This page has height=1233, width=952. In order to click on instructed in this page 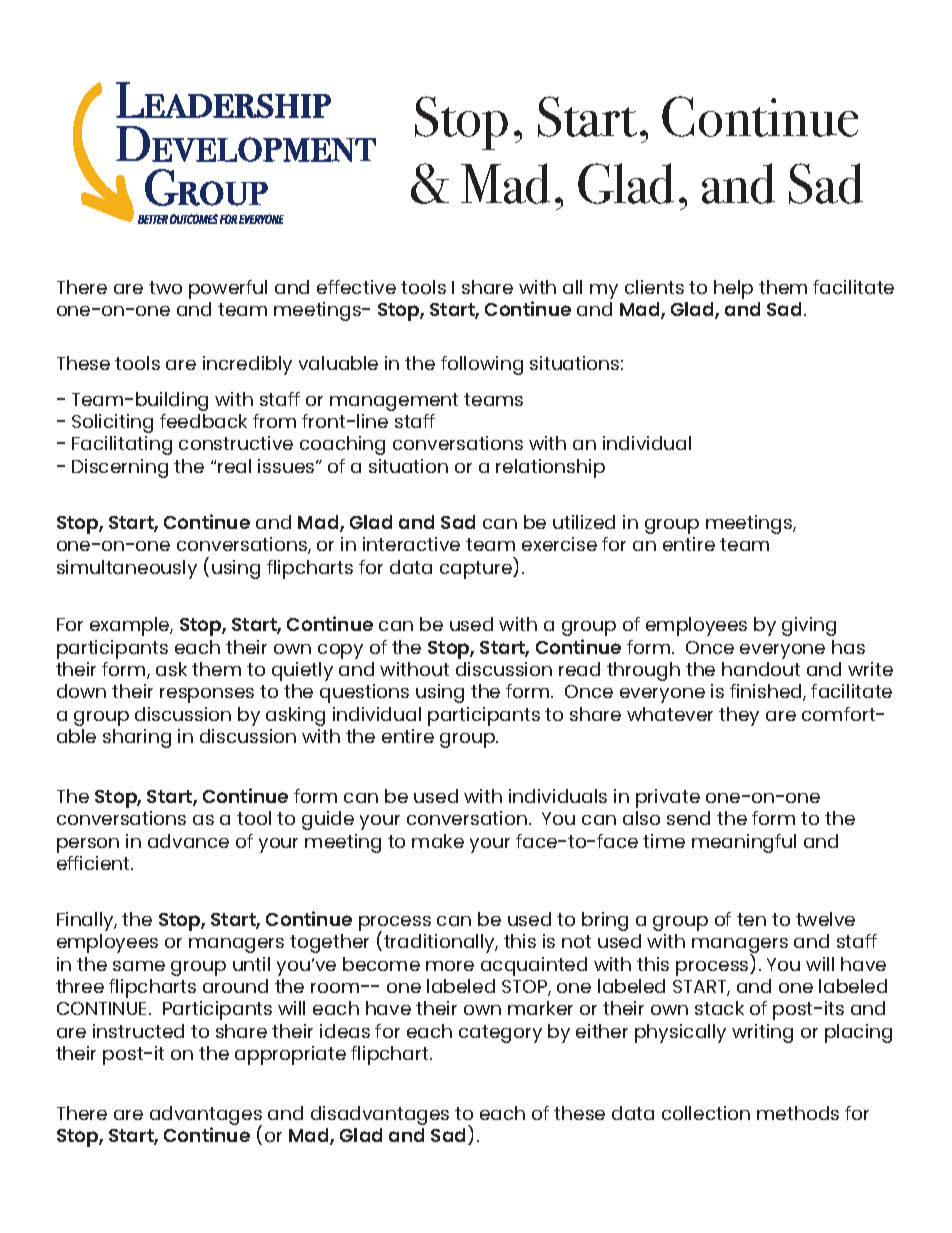, I will do `click(138, 1031)`.
